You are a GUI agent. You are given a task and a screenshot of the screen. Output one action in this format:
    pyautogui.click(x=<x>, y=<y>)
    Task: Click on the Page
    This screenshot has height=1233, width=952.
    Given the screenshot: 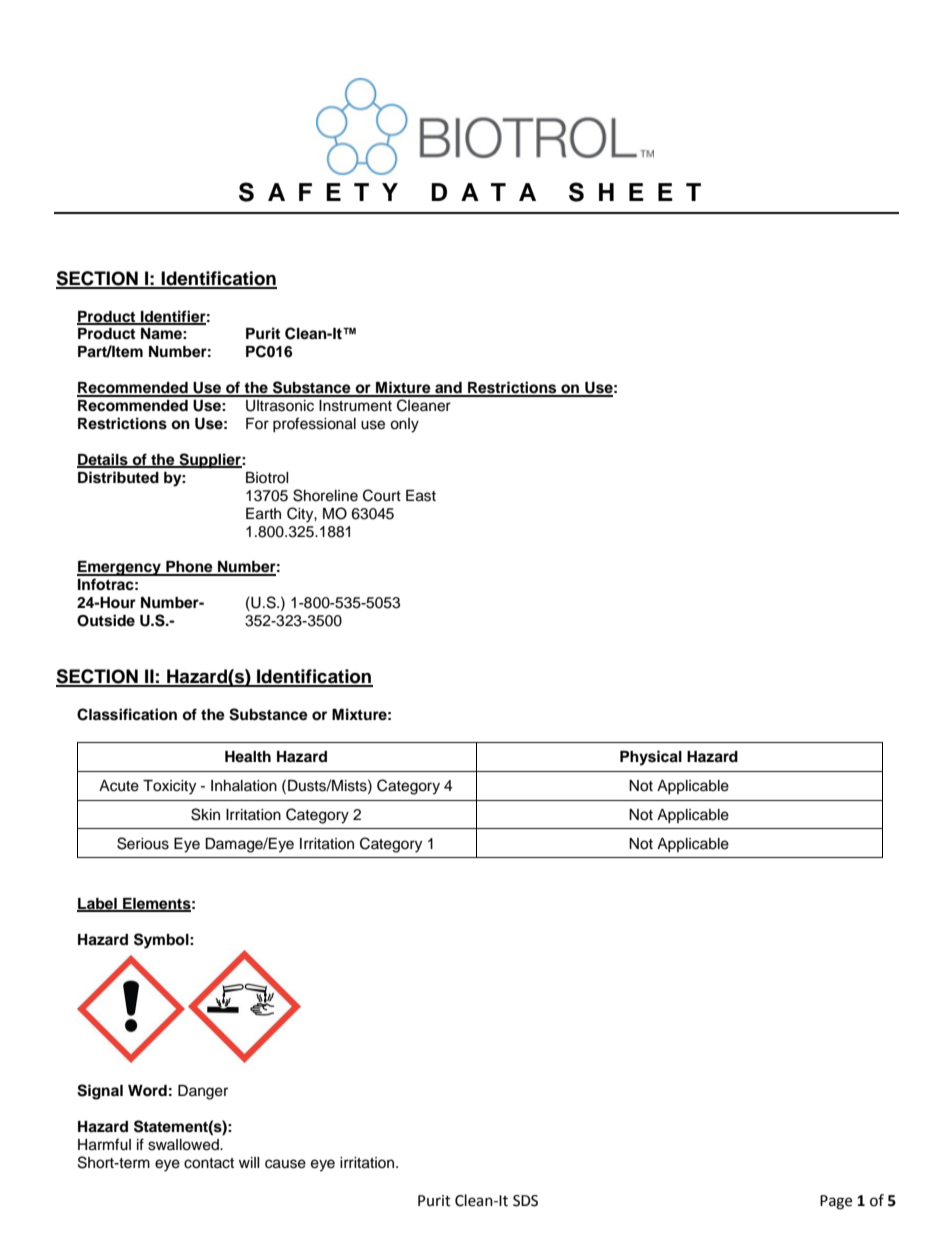 What is the action you would take?
    pyautogui.click(x=836, y=1202)
